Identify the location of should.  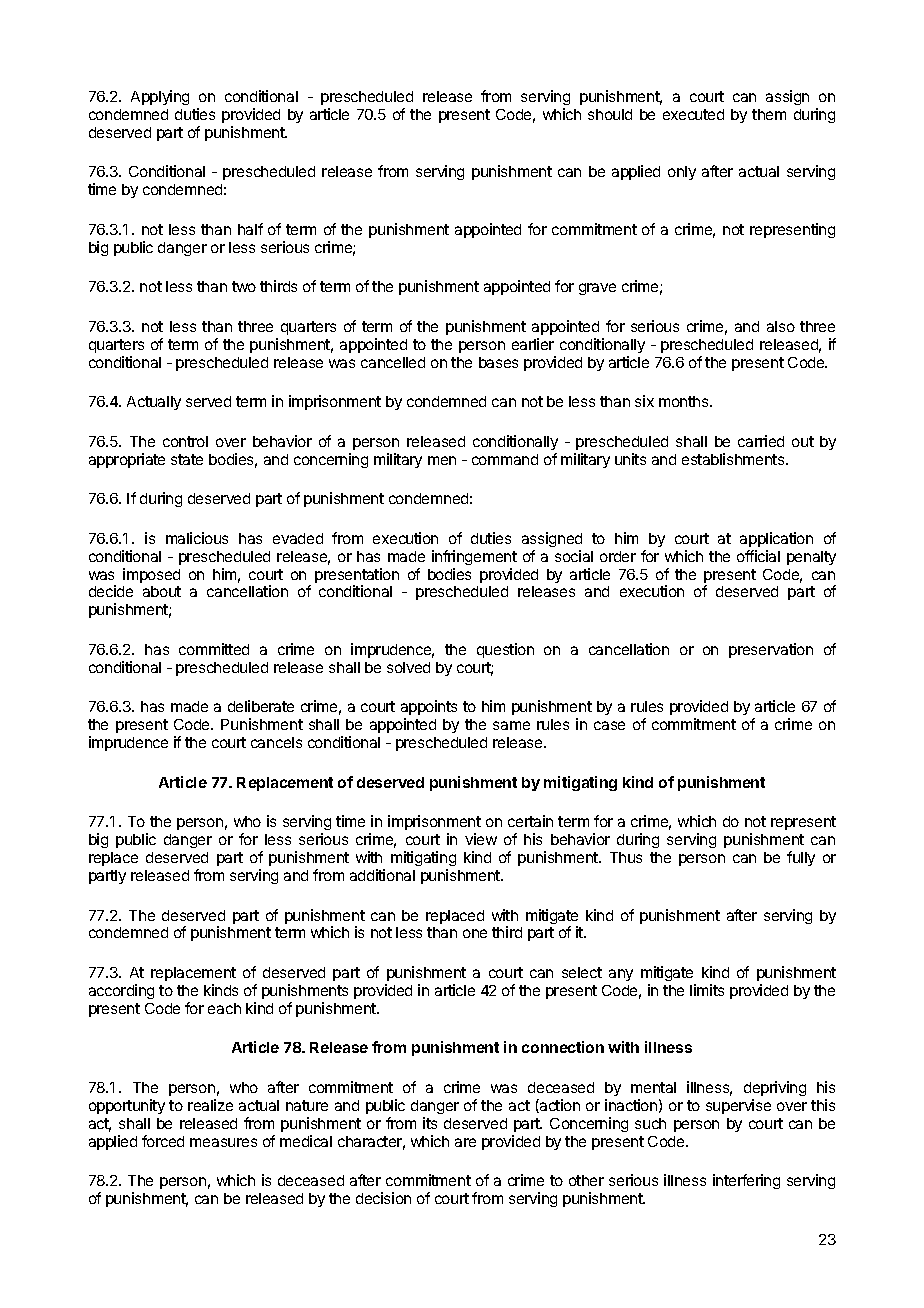
(610, 114).
